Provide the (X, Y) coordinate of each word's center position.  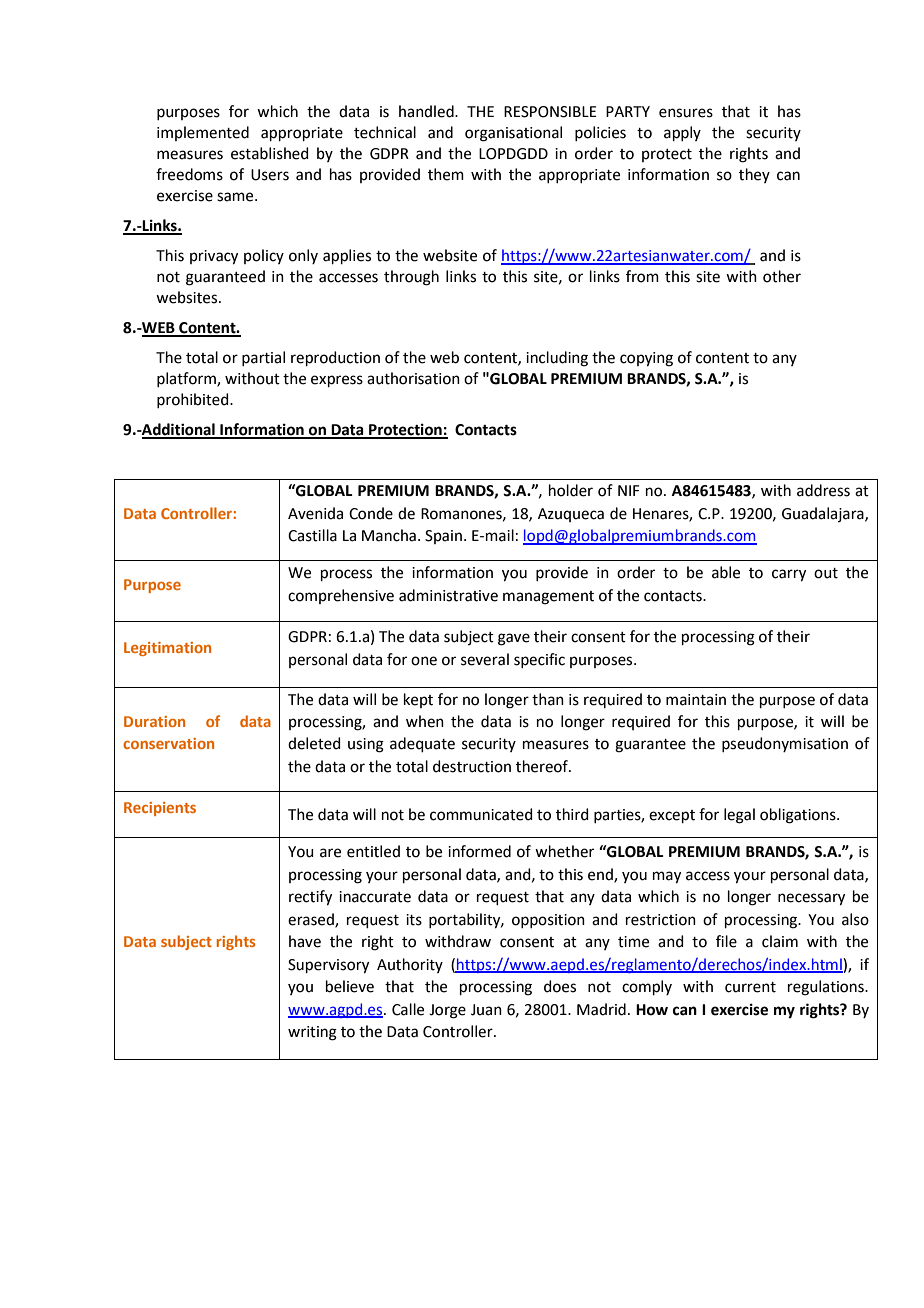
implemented (203, 133)
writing (312, 1033)
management (548, 598)
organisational (513, 134)
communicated (481, 814)
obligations (799, 816)
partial (263, 358)
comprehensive (341, 596)
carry (789, 575)
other (782, 276)
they (754, 175)
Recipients (160, 809)
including (557, 359)
